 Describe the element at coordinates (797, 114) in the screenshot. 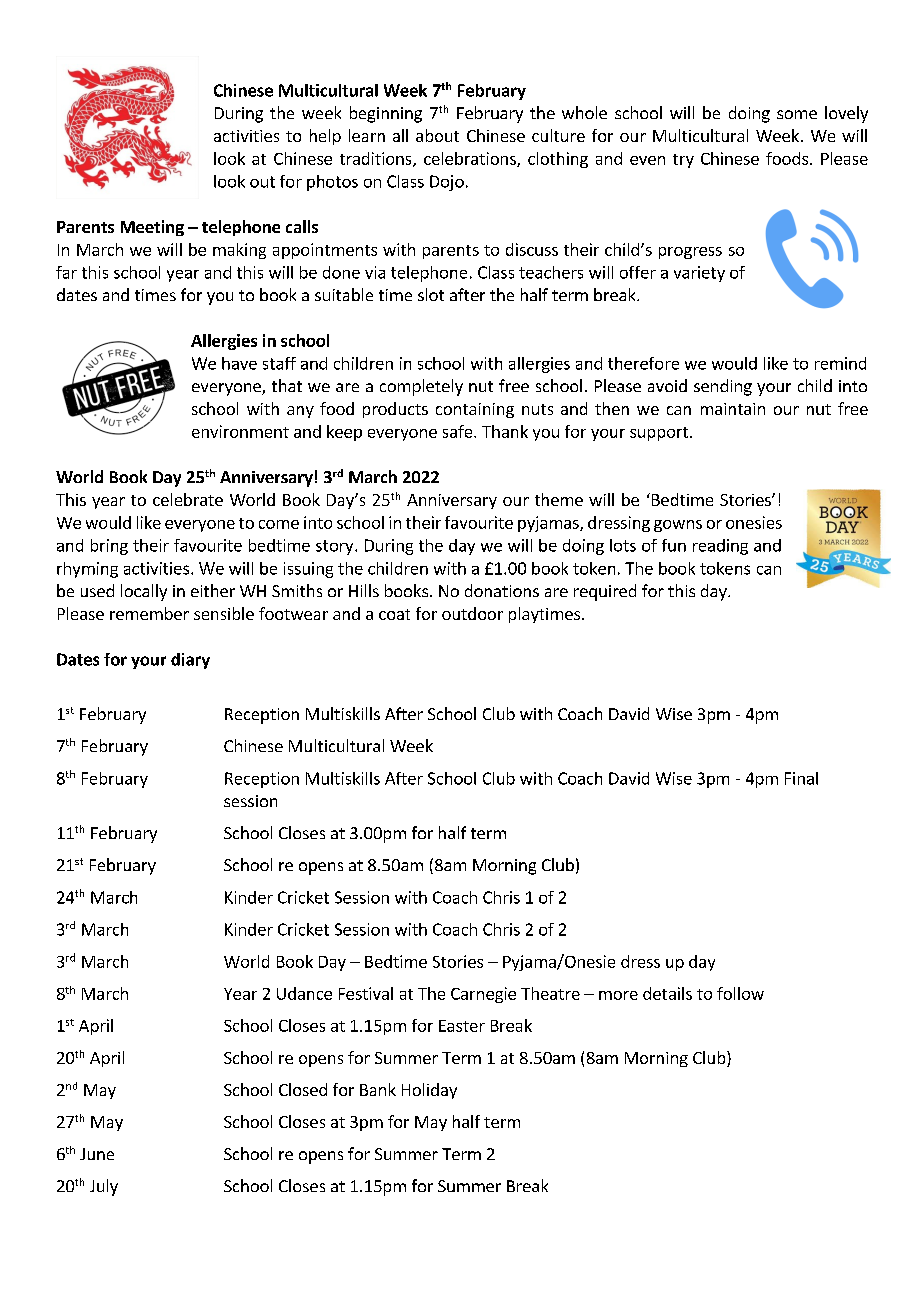

I see `some` at that location.
